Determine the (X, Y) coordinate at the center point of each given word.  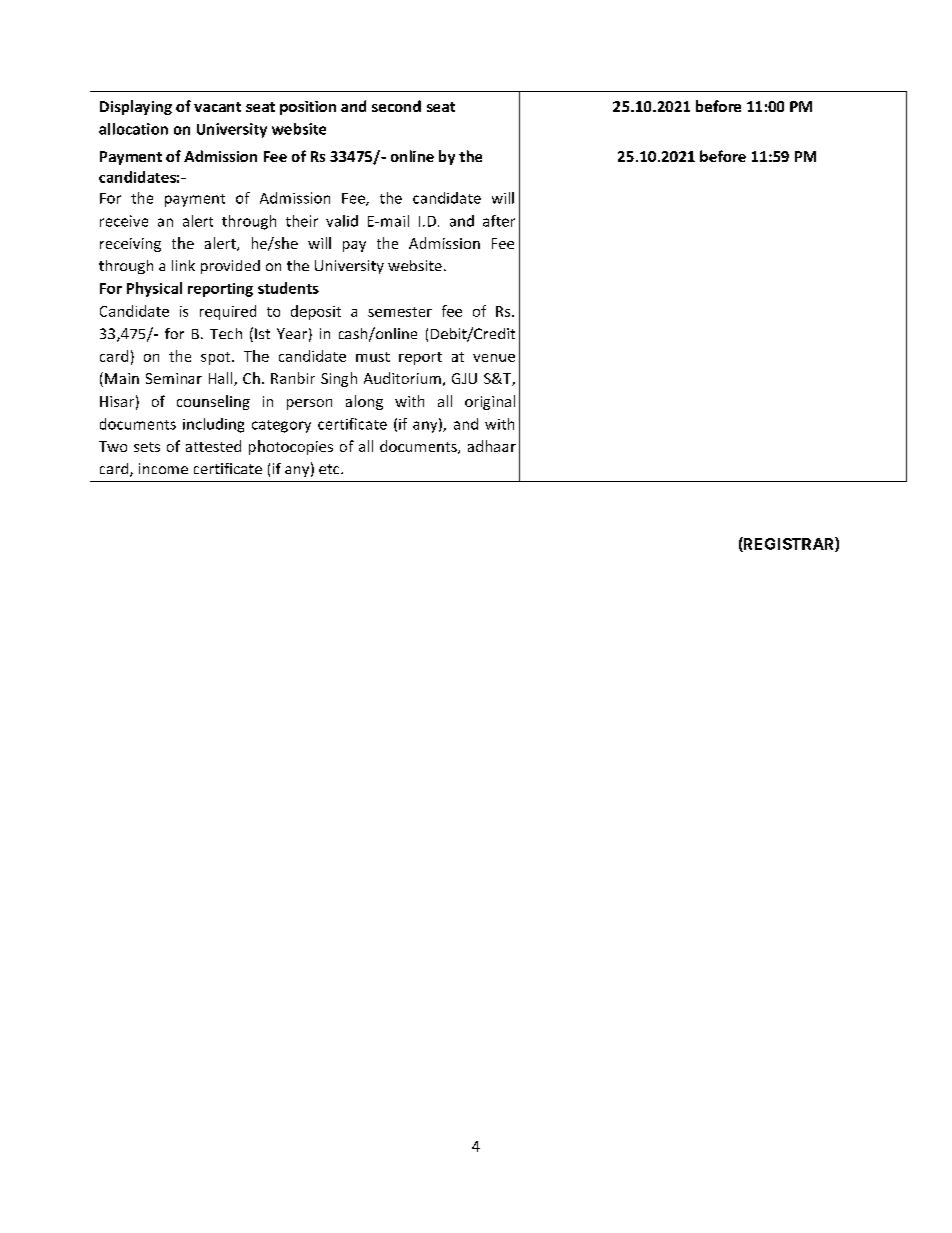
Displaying (136, 107)
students (288, 288)
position (308, 108)
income (163, 468)
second (396, 106)
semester (400, 312)
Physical (154, 289)
